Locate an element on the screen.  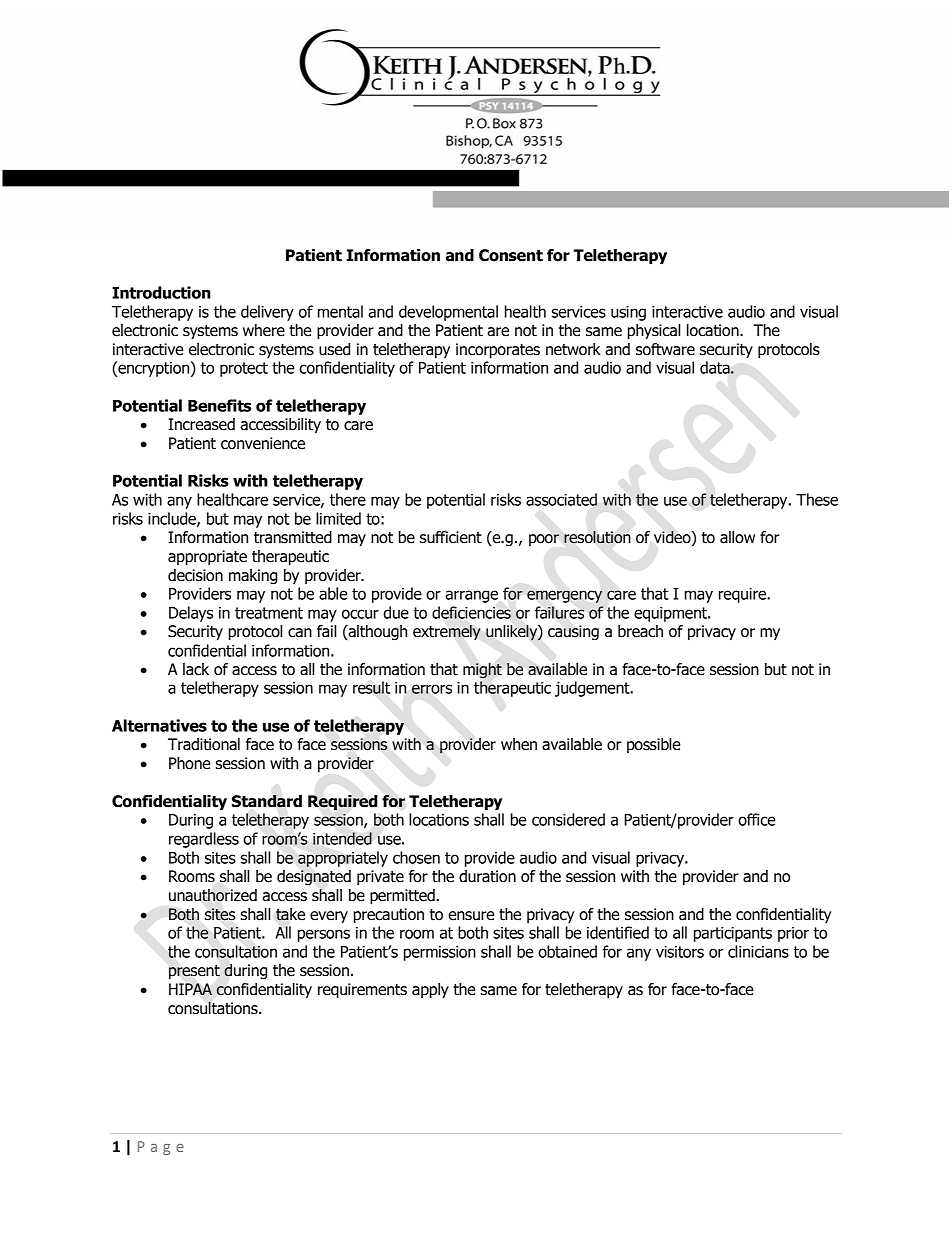
sufficient is located at coordinates (451, 537).
